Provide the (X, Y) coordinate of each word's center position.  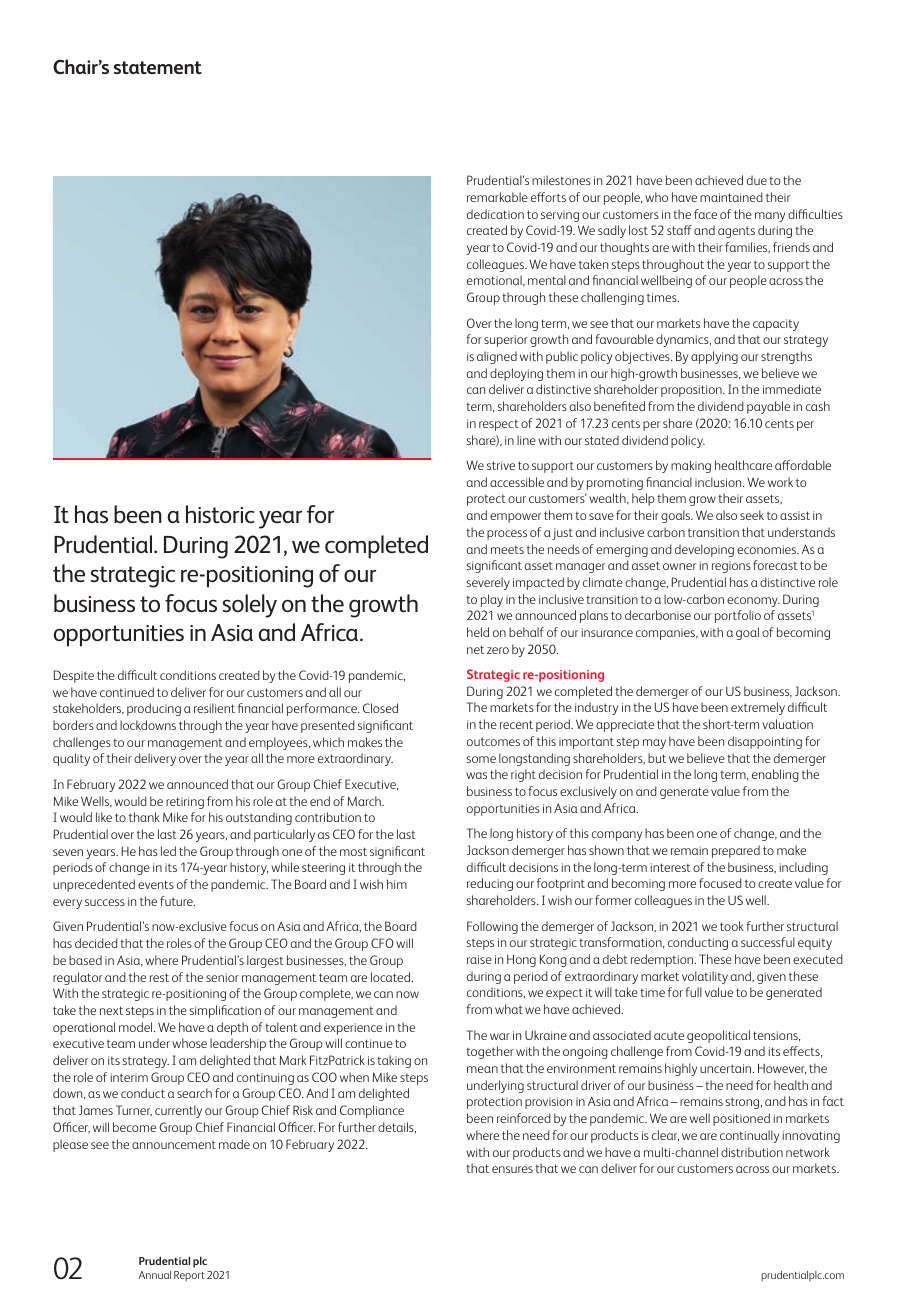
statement (158, 67)
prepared (736, 851)
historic (220, 514)
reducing (490, 884)
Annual (154, 1275)
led (168, 851)
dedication (495, 214)
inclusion (719, 482)
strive (501, 465)
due (757, 180)
